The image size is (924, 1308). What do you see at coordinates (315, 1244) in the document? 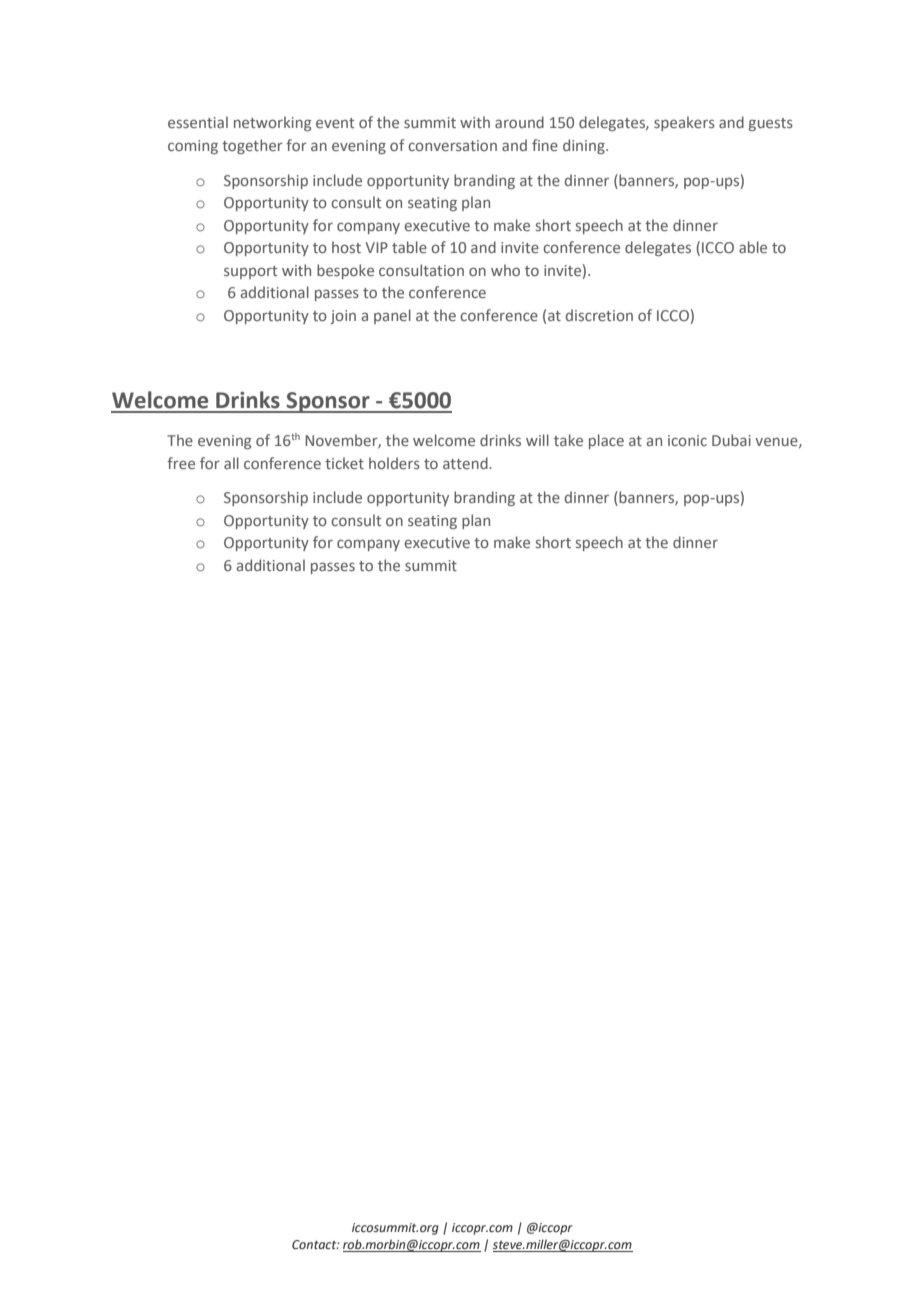
I see `Contact` at bounding box center [315, 1244].
